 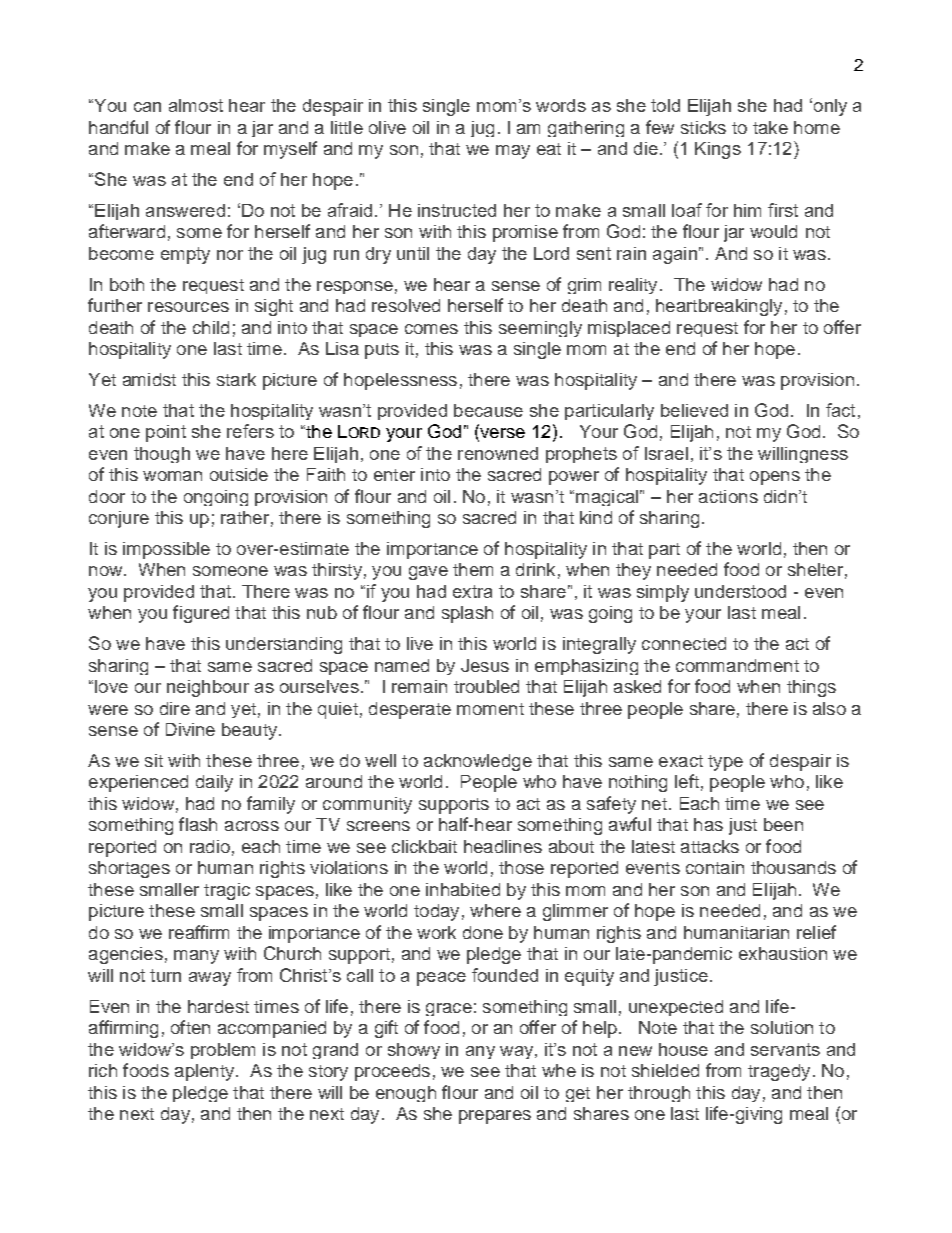 What do you see at coordinates (770, 127) in the screenshot?
I see `take` at bounding box center [770, 127].
